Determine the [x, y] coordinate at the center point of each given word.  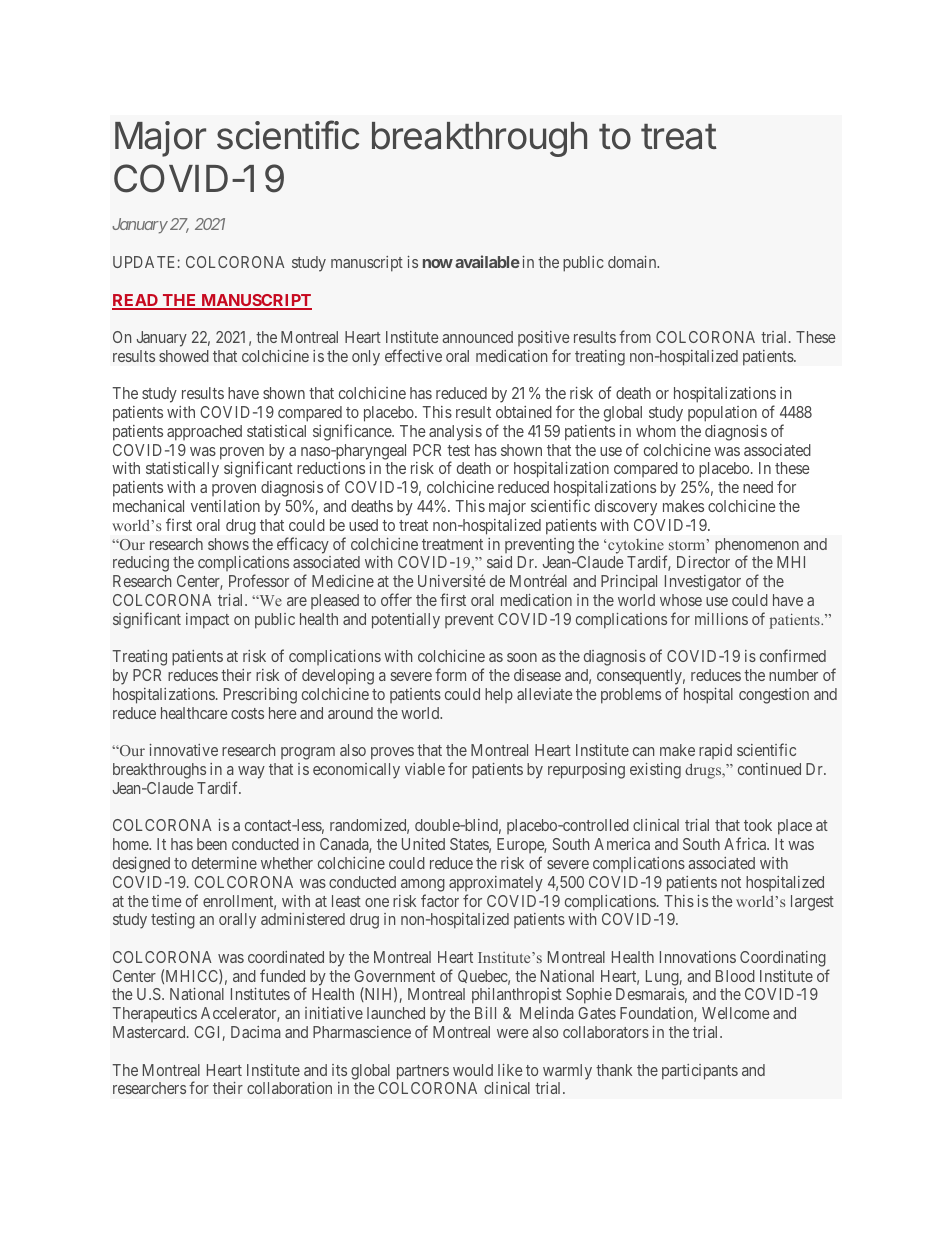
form [450, 674]
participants [700, 1072]
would [473, 1070]
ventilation [225, 506]
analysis [455, 433]
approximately [496, 884]
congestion [774, 696]
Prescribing [260, 696]
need [758, 487]
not [731, 882]
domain [633, 262]
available [487, 261]
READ [136, 301]
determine [224, 863]
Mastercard [150, 1032]
